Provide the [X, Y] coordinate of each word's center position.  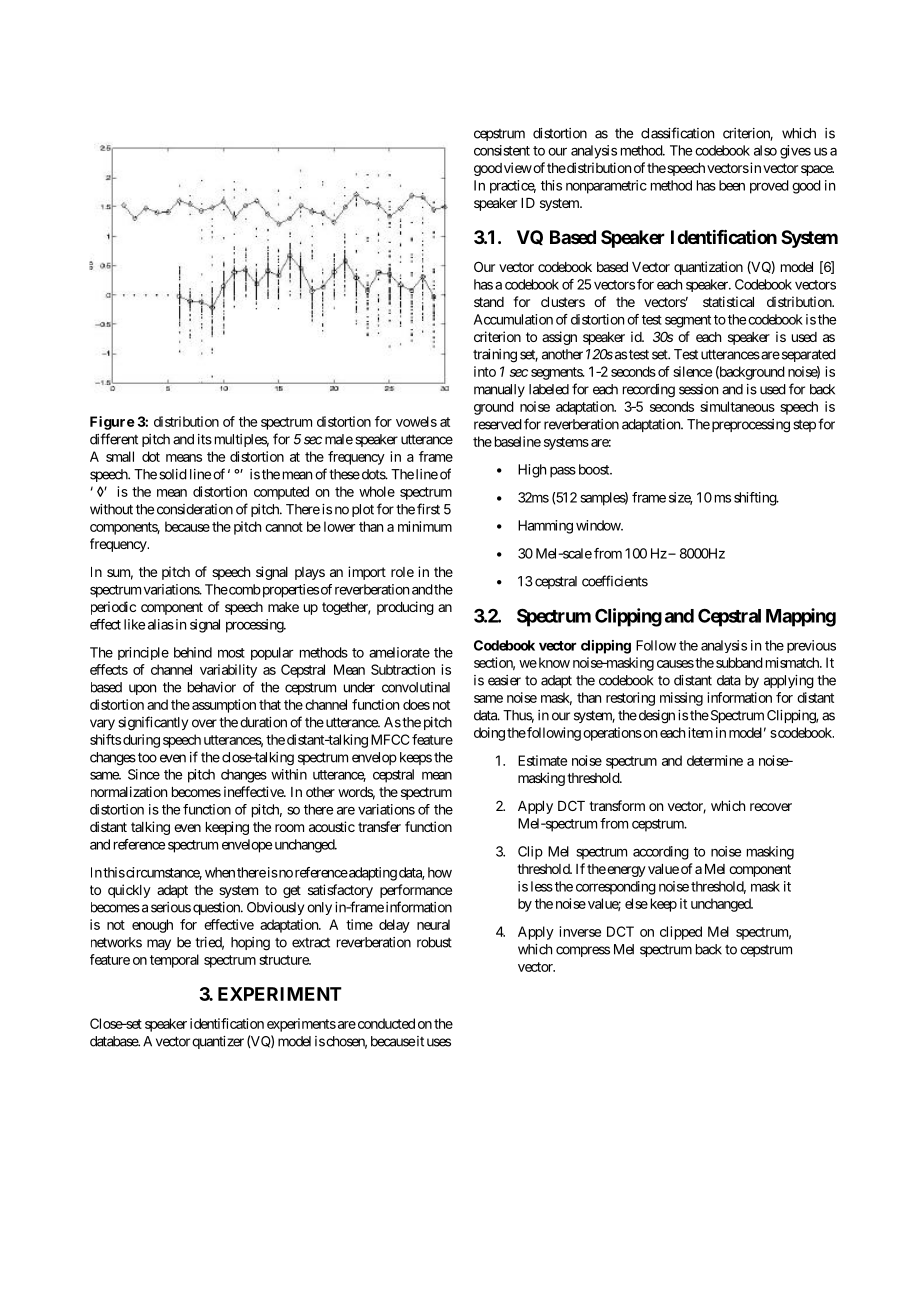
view [518, 167]
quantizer [218, 1042]
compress [583, 951]
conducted [385, 1023]
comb [244, 589]
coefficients [615, 581]
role [402, 572]
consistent [502, 150]
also [765, 150]
